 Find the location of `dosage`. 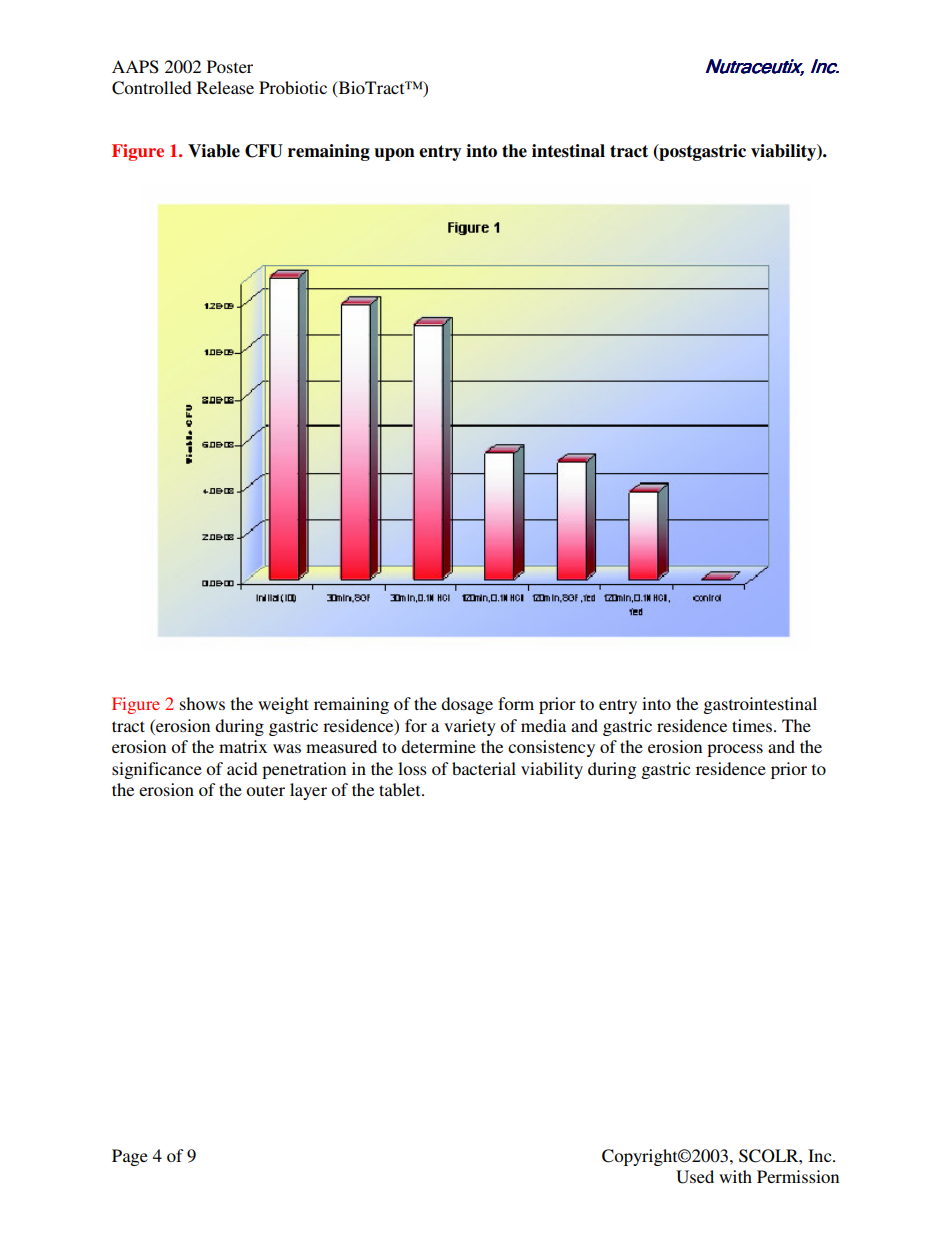

dosage is located at coordinates (467, 705).
